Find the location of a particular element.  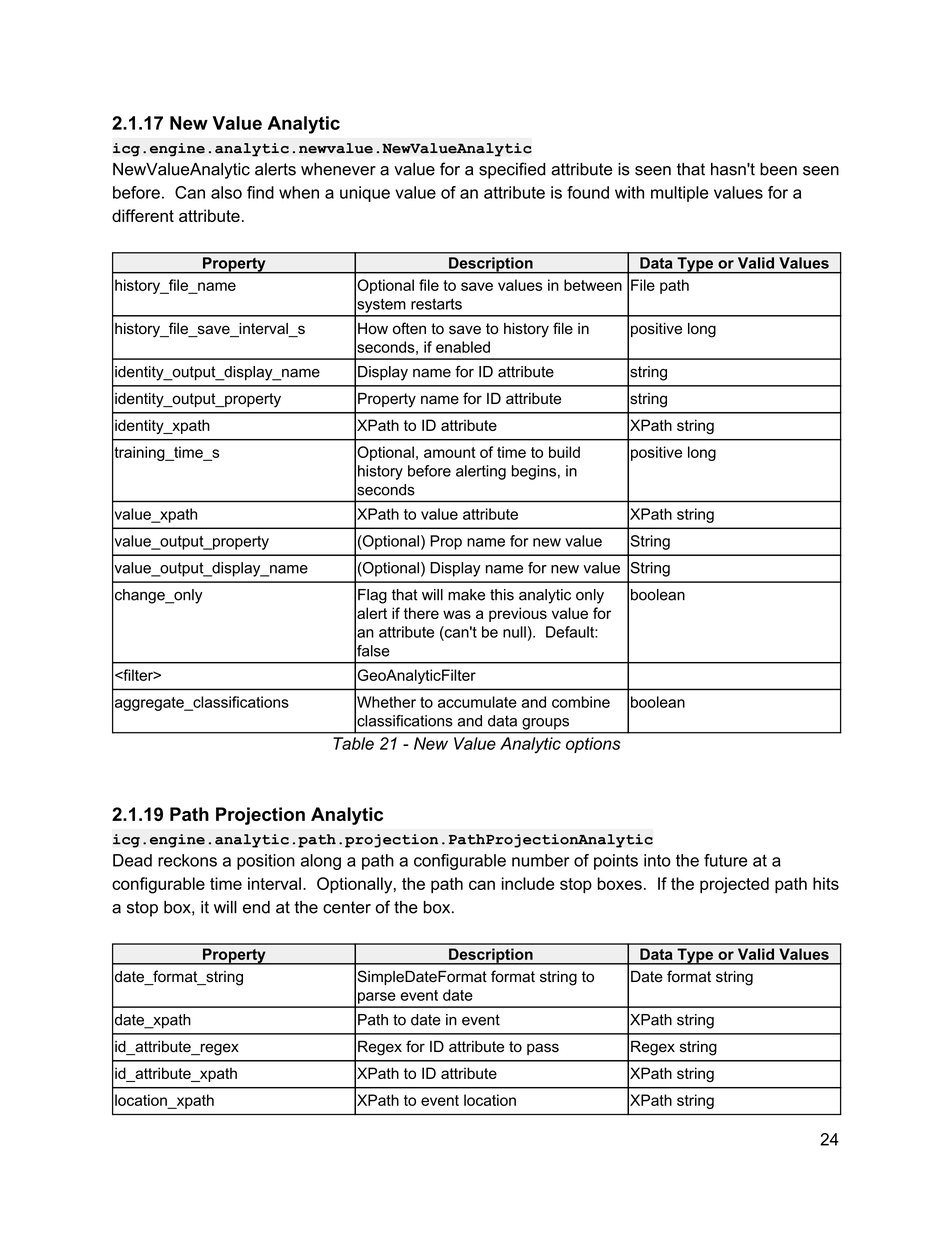

pass is located at coordinates (543, 1049).
